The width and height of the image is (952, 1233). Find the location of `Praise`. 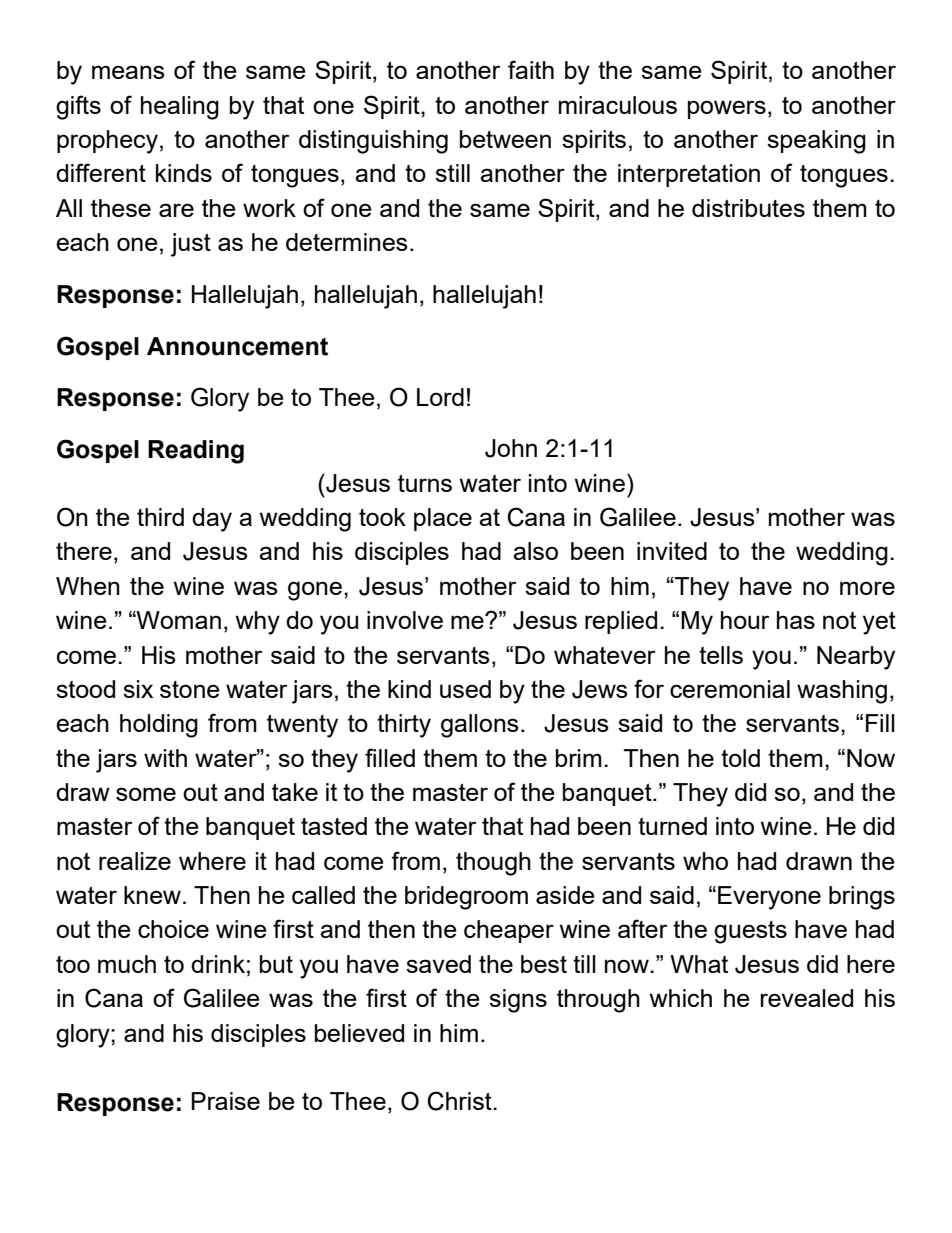

Praise is located at coordinates (225, 1101).
